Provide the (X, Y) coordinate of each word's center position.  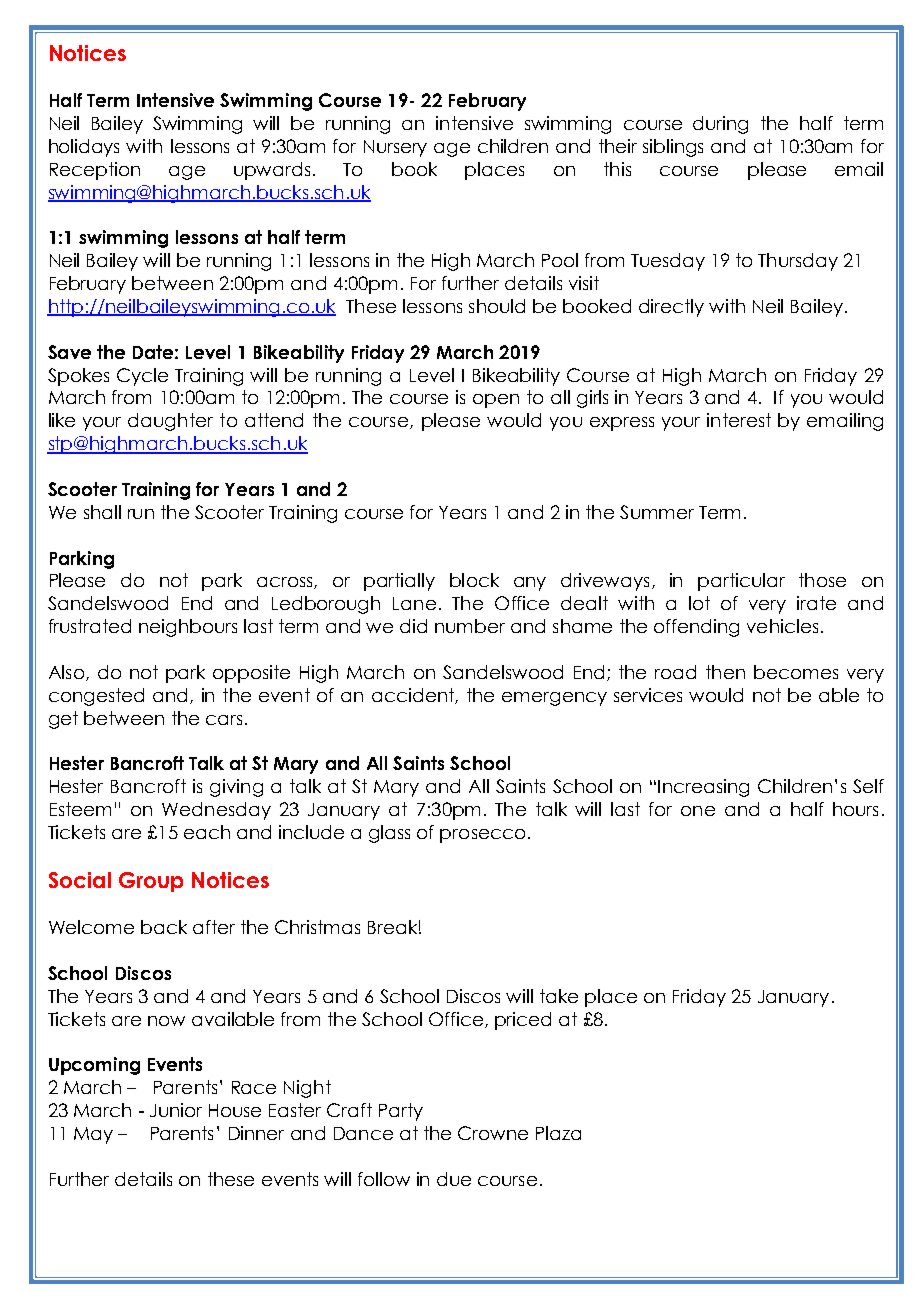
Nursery (395, 148)
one (698, 811)
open (496, 401)
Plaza (558, 1133)
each (207, 832)
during (720, 125)
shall (102, 512)
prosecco (482, 836)
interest (739, 420)
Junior (176, 1110)
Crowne (493, 1133)
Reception (95, 171)
